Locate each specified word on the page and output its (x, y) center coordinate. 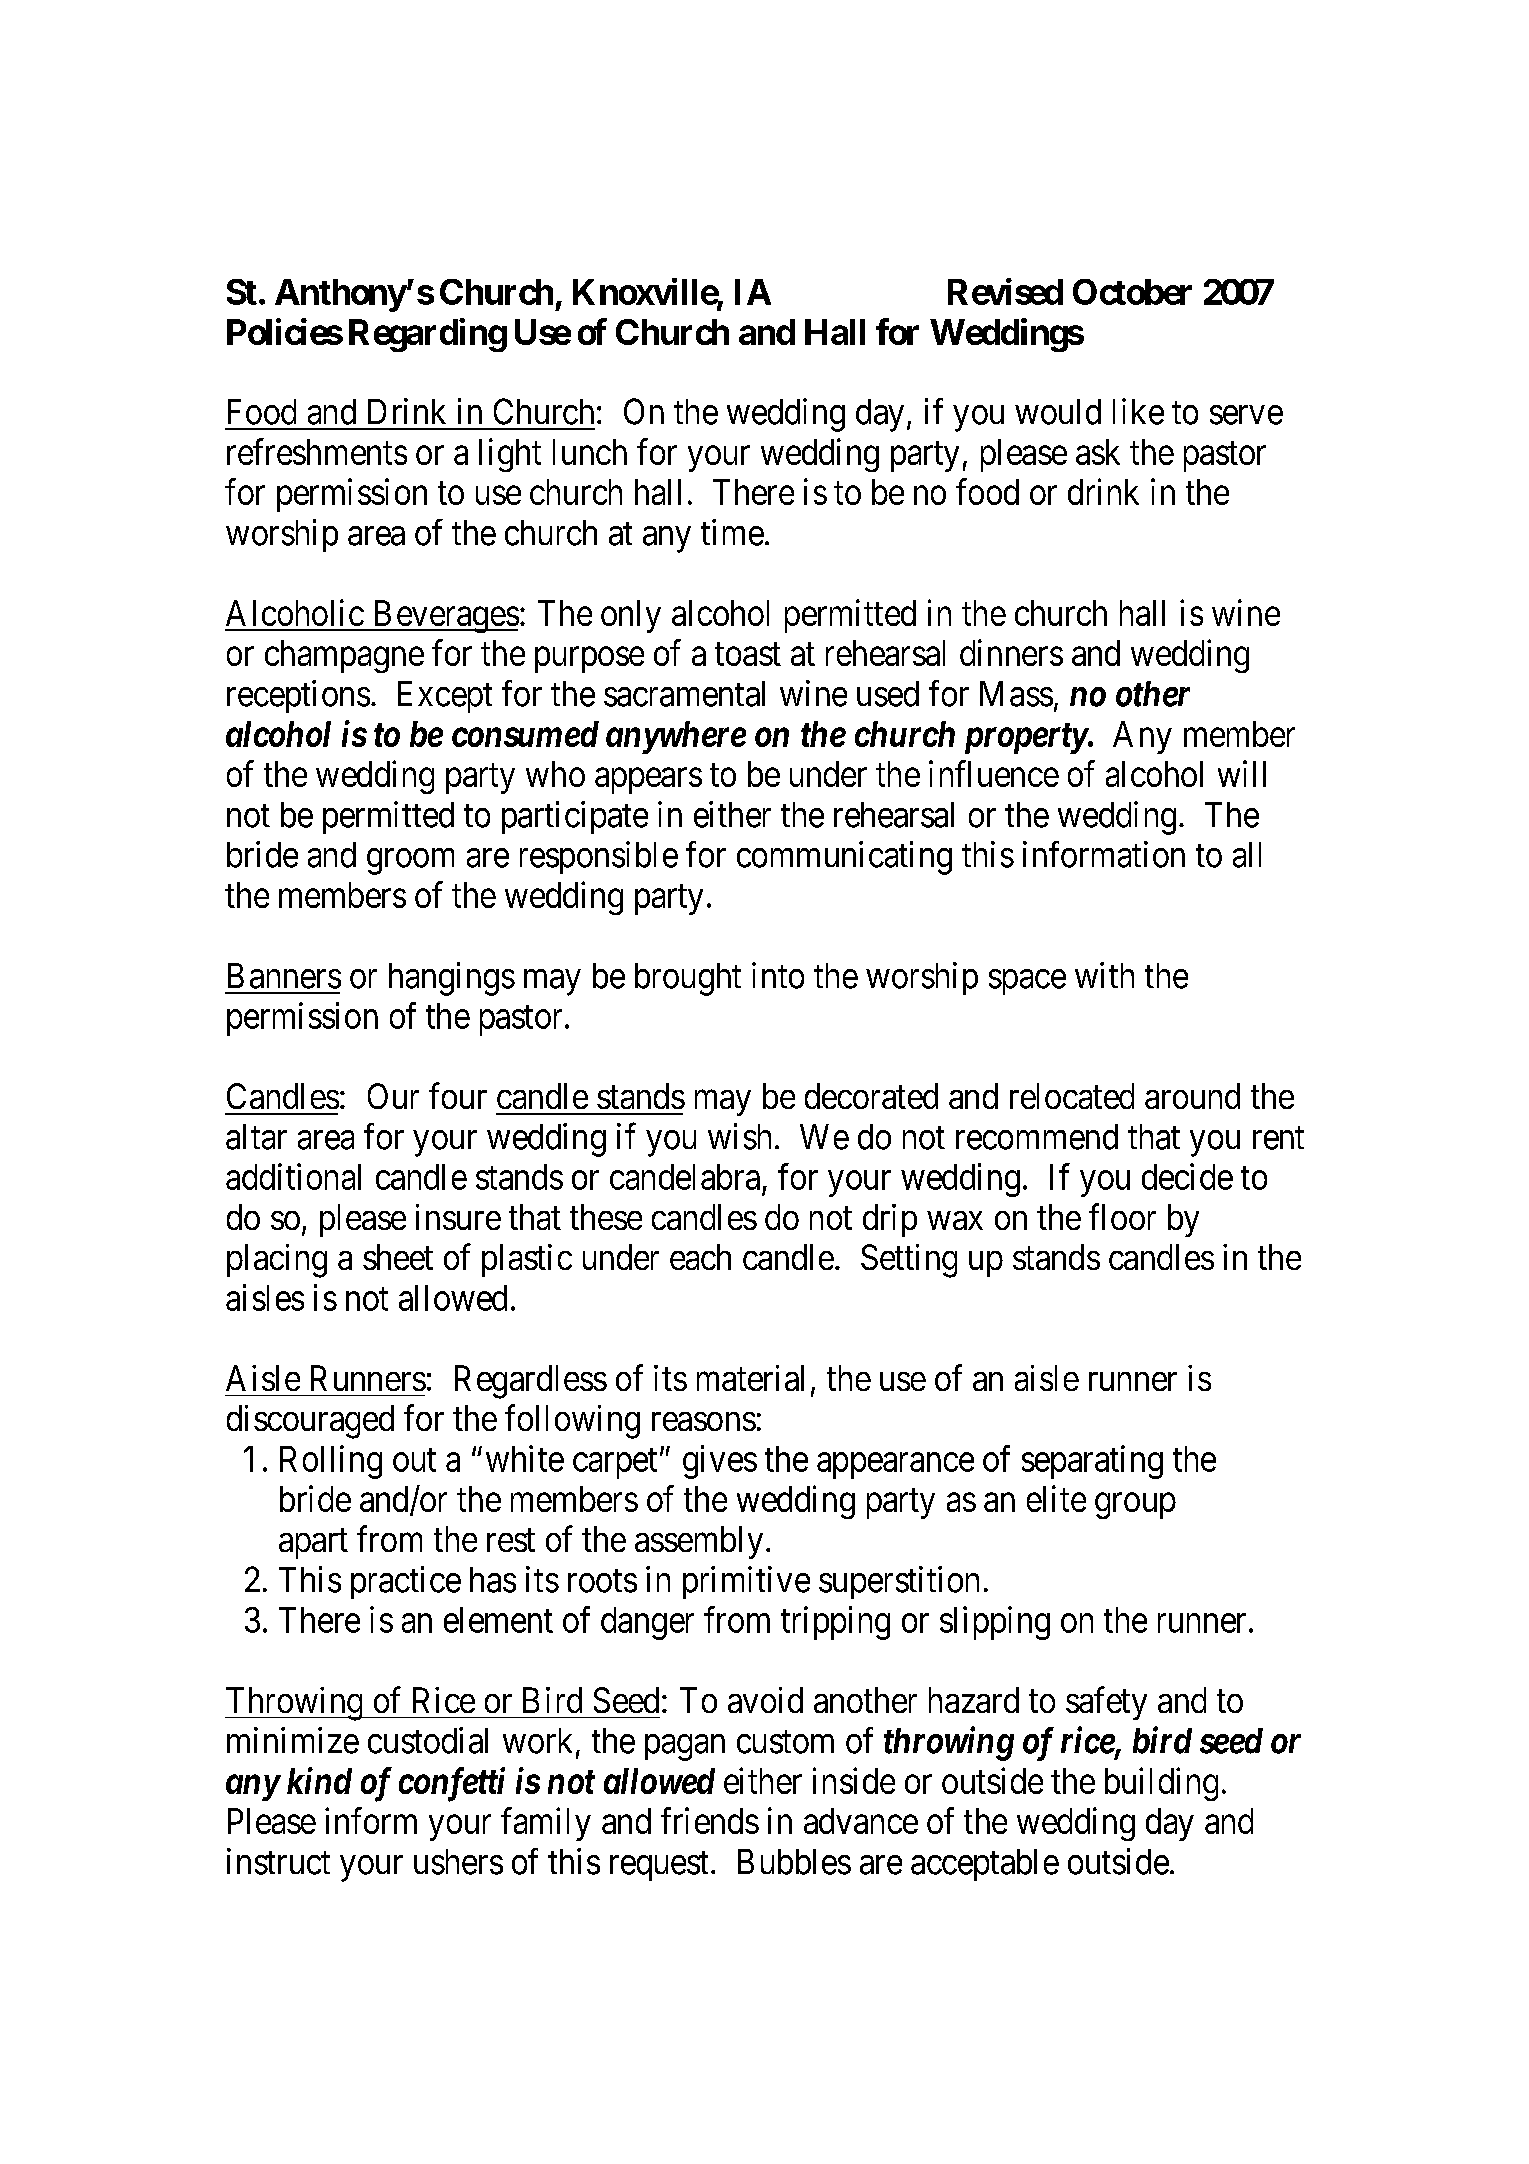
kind (319, 1780)
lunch (590, 452)
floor (1122, 1216)
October (1132, 292)
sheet (398, 1257)
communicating (844, 858)
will (1242, 773)
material (750, 1378)
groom (410, 862)
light (510, 455)
